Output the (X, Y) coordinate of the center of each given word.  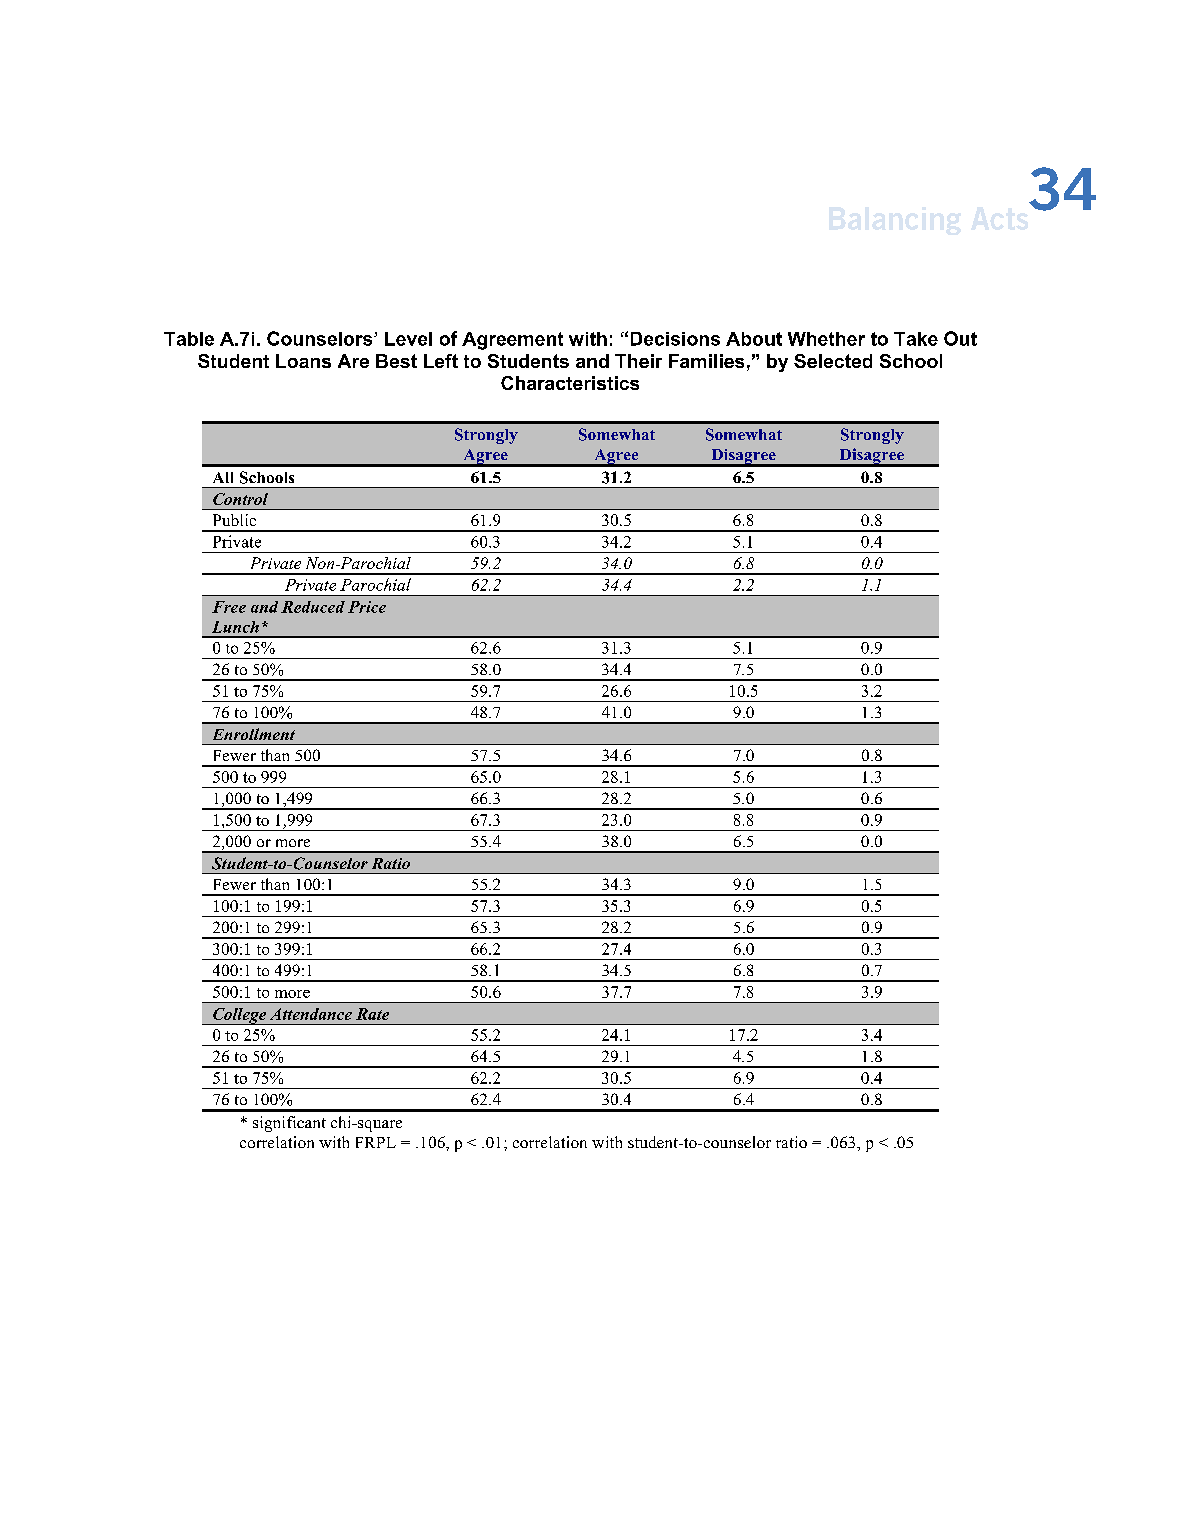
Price (367, 607)
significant (289, 1124)
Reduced (313, 607)
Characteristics (570, 383)
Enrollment (254, 734)
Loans (303, 361)
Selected (833, 361)
